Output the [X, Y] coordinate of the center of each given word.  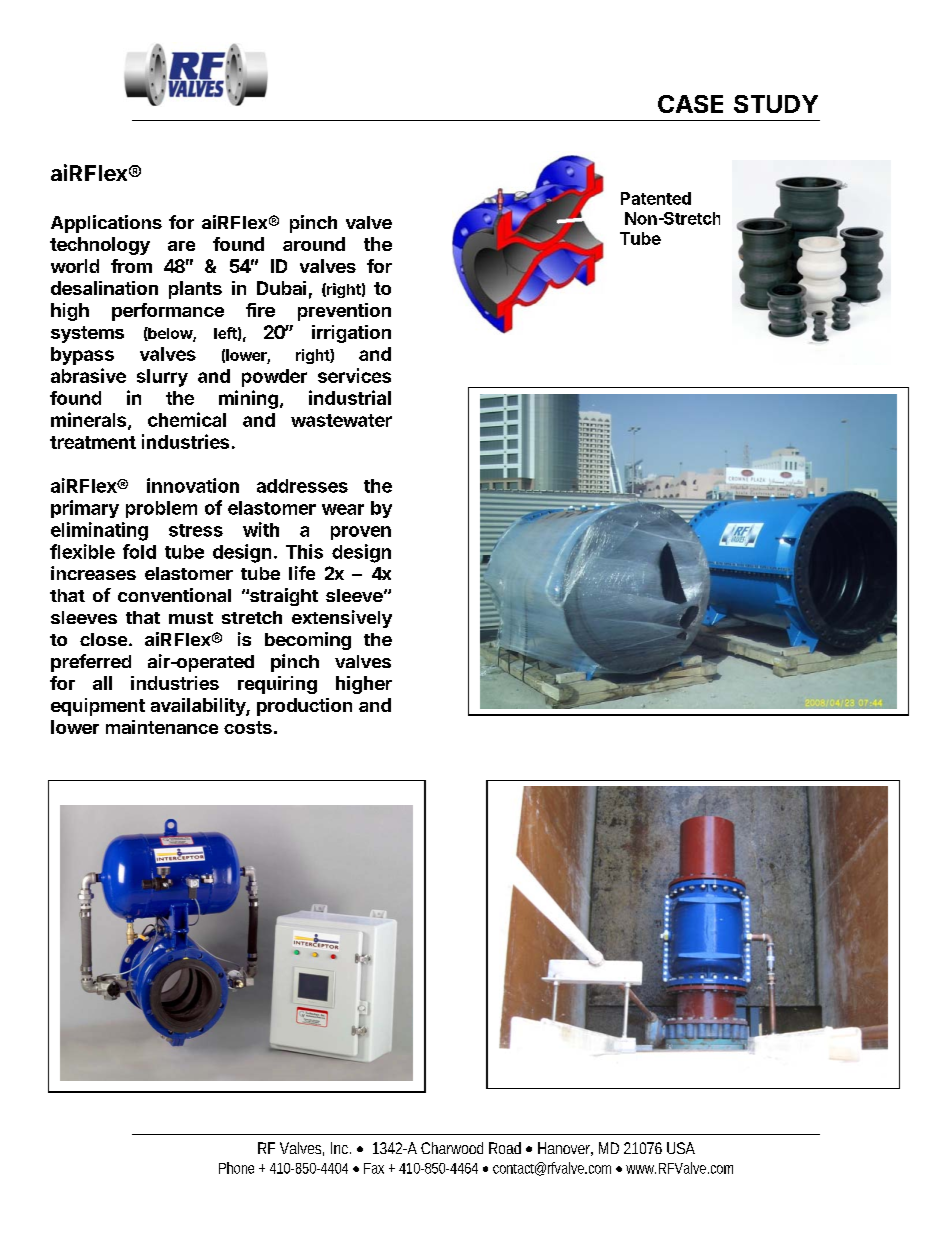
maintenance [162, 727]
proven [361, 533]
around [314, 244]
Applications [106, 224]
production [304, 707]
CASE [690, 104]
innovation [193, 485]
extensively [342, 619]
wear [343, 509]
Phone [236, 1168]
